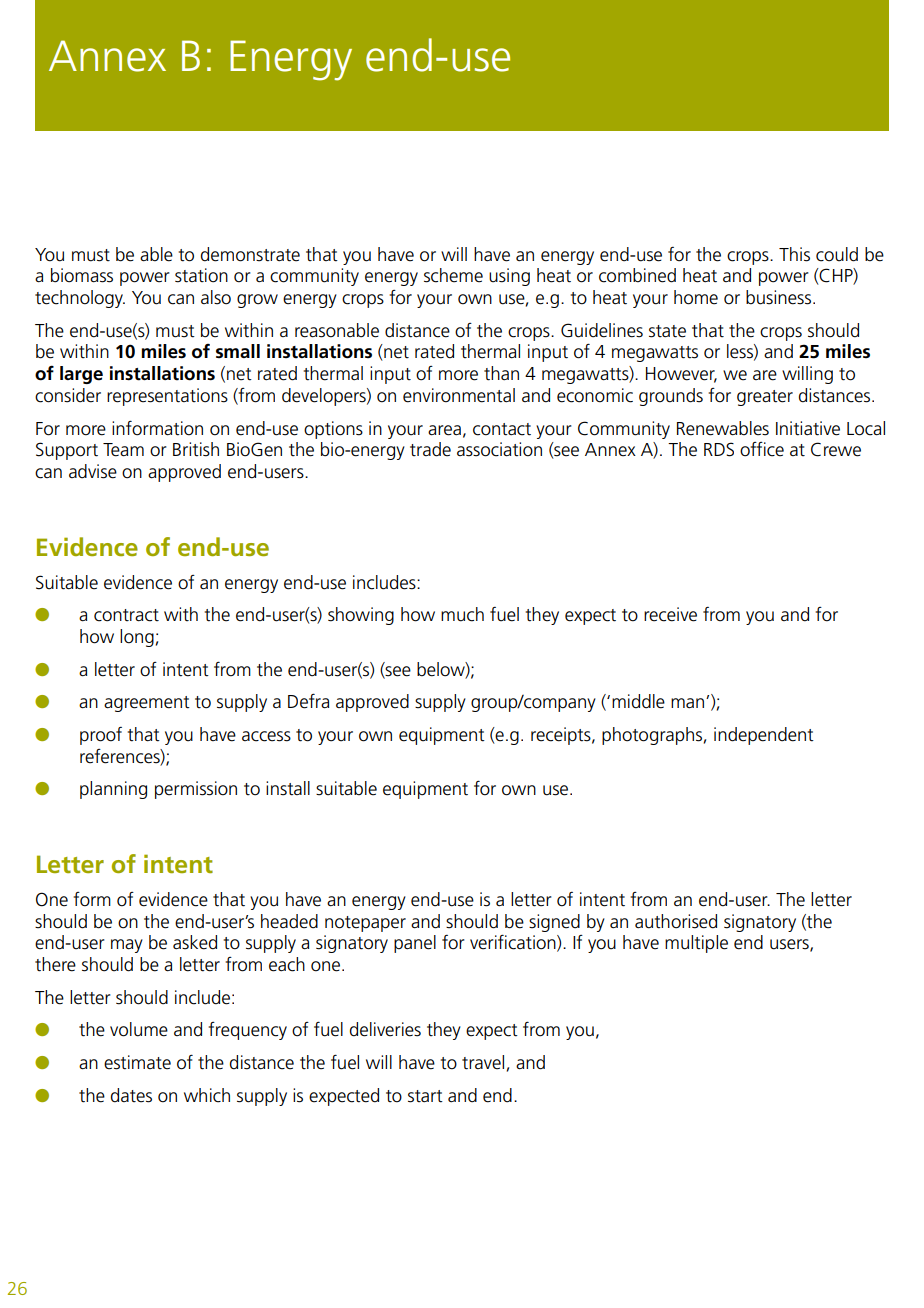 The width and height of the document is (924, 1308). Describe the element at coordinates (201, 275) in the document. I see `station` at that location.
